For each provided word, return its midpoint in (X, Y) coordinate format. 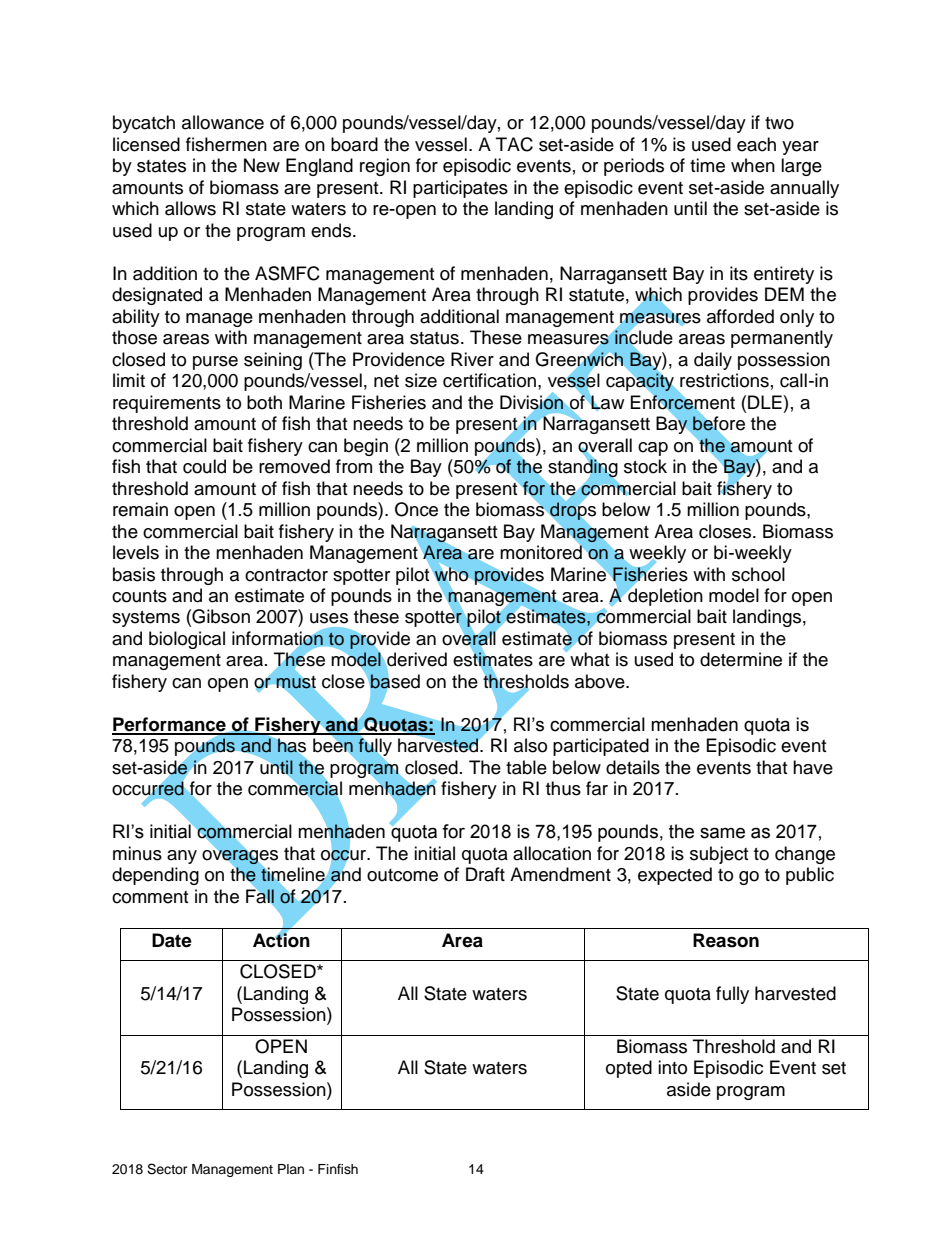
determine (741, 659)
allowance (223, 122)
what (589, 659)
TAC (514, 144)
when (753, 165)
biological (187, 640)
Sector (167, 1169)
